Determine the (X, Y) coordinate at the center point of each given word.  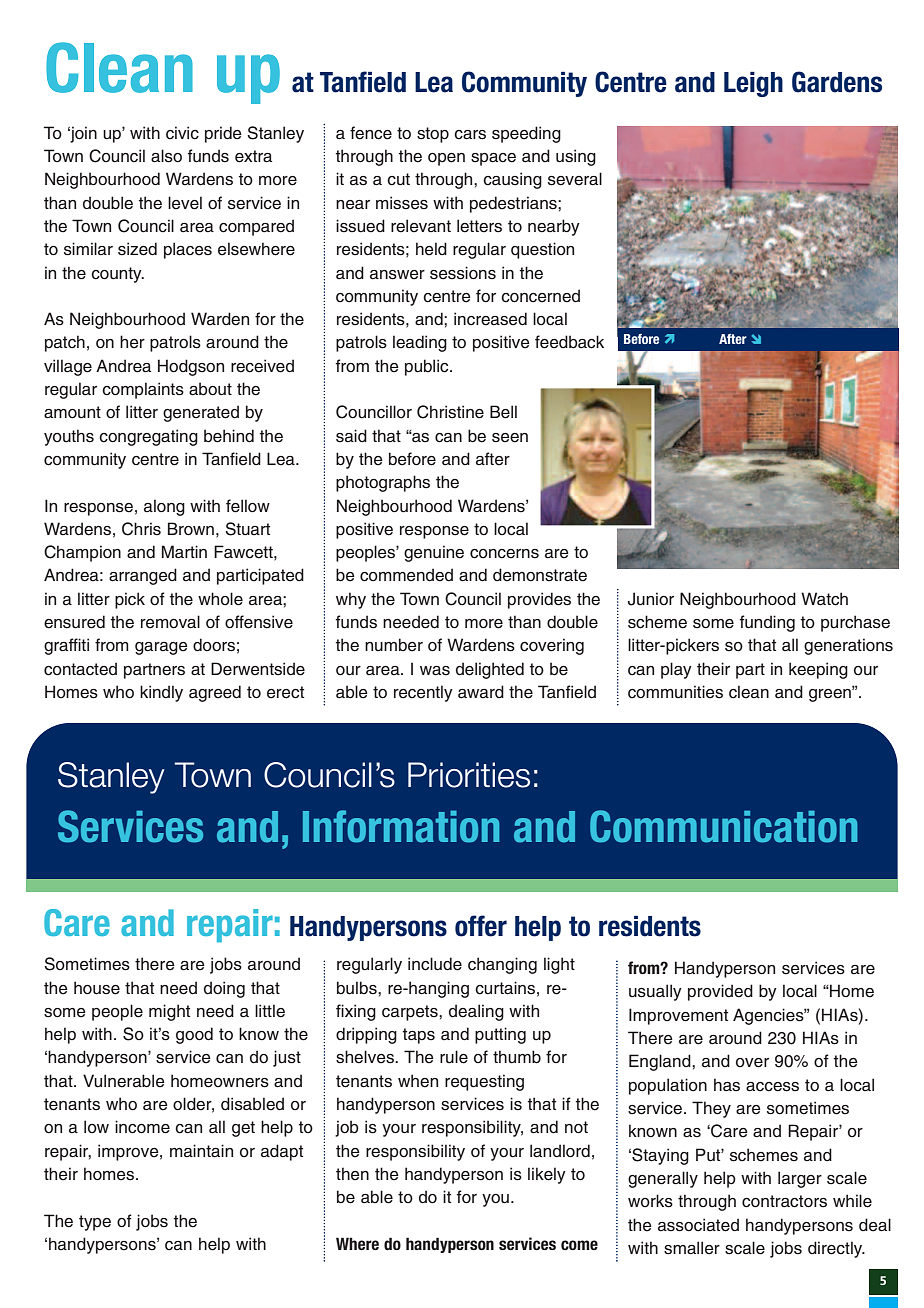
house (97, 988)
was (435, 671)
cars (470, 135)
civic (182, 133)
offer (481, 926)
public (428, 367)
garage (161, 648)
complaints (143, 390)
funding (767, 623)
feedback (569, 342)
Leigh (753, 84)
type (95, 1223)
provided (720, 992)
